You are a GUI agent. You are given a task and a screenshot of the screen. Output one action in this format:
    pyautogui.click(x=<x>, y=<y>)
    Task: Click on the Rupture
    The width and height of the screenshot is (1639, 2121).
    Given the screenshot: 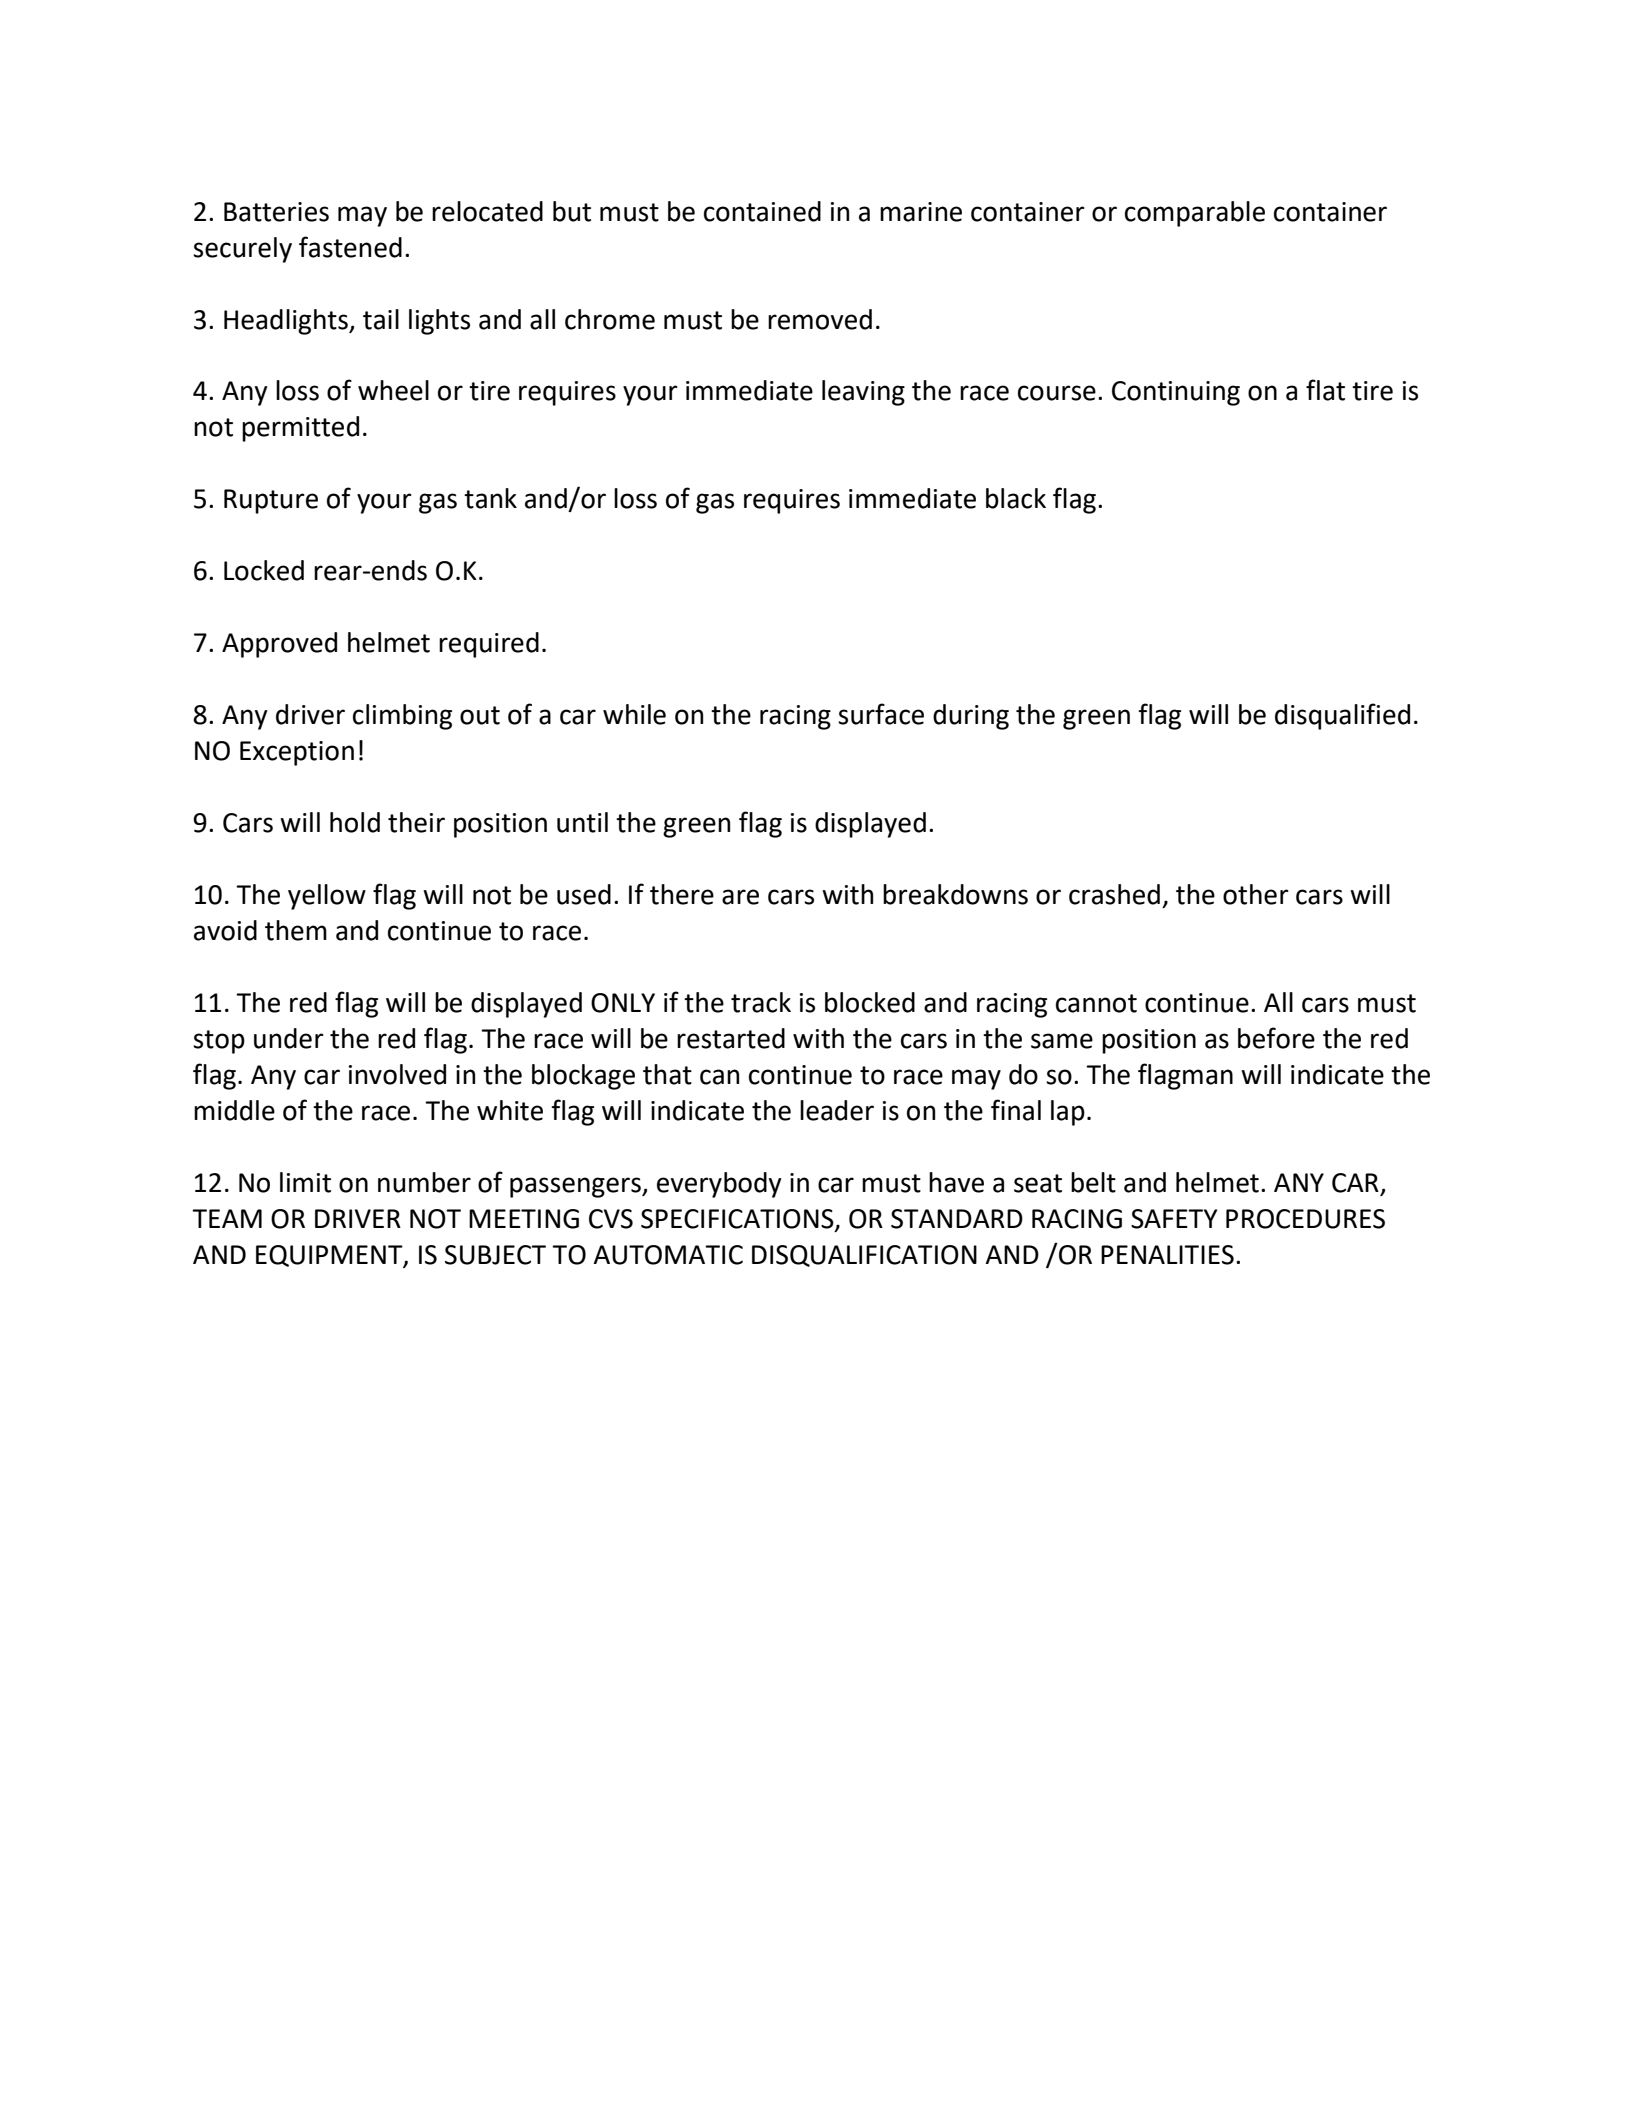 What is the action you would take?
    pyautogui.click(x=271, y=501)
